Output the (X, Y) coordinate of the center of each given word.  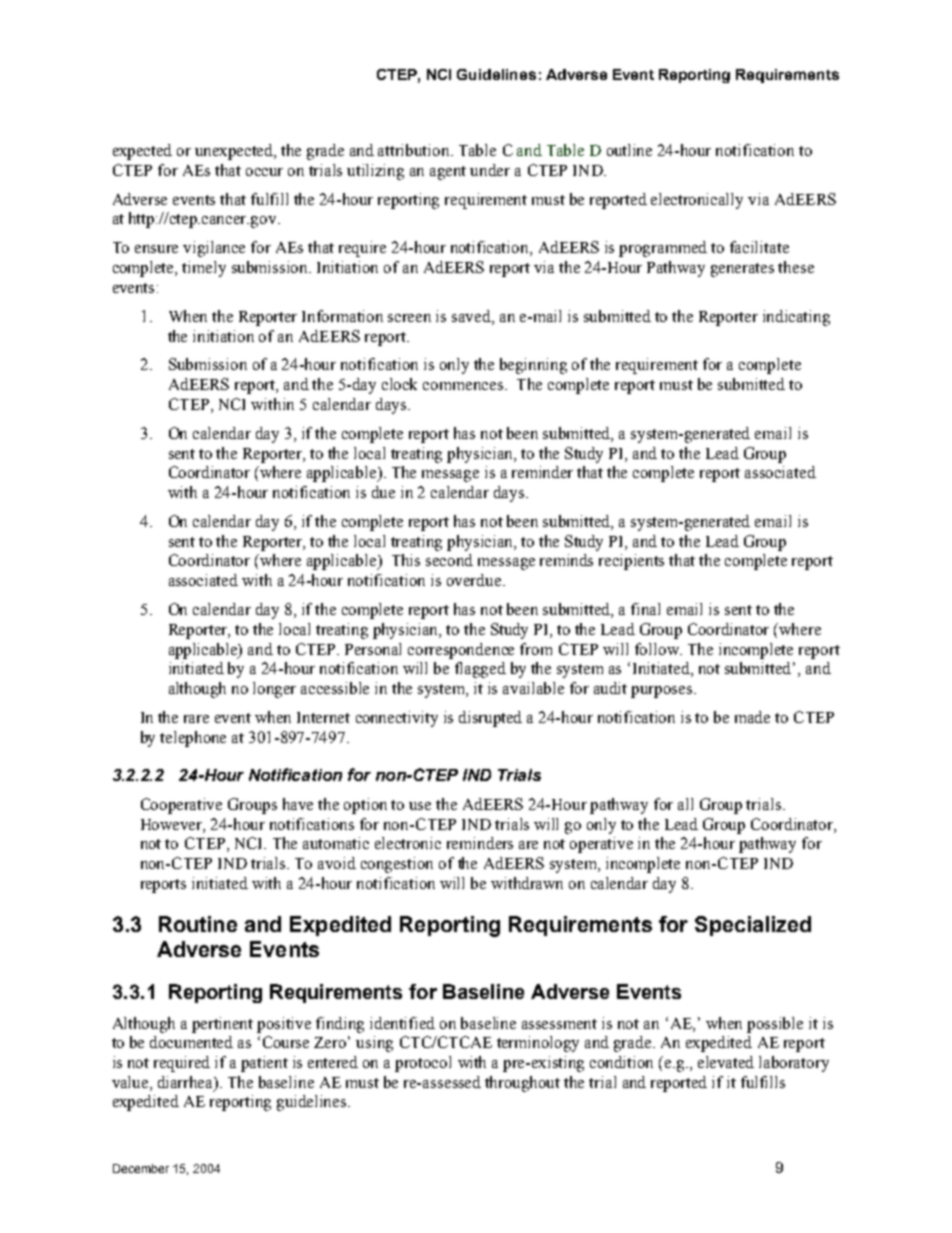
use (420, 806)
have (298, 804)
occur (264, 172)
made (752, 717)
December (141, 1168)
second (449, 560)
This (406, 560)
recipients (631, 562)
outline (629, 150)
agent (448, 173)
